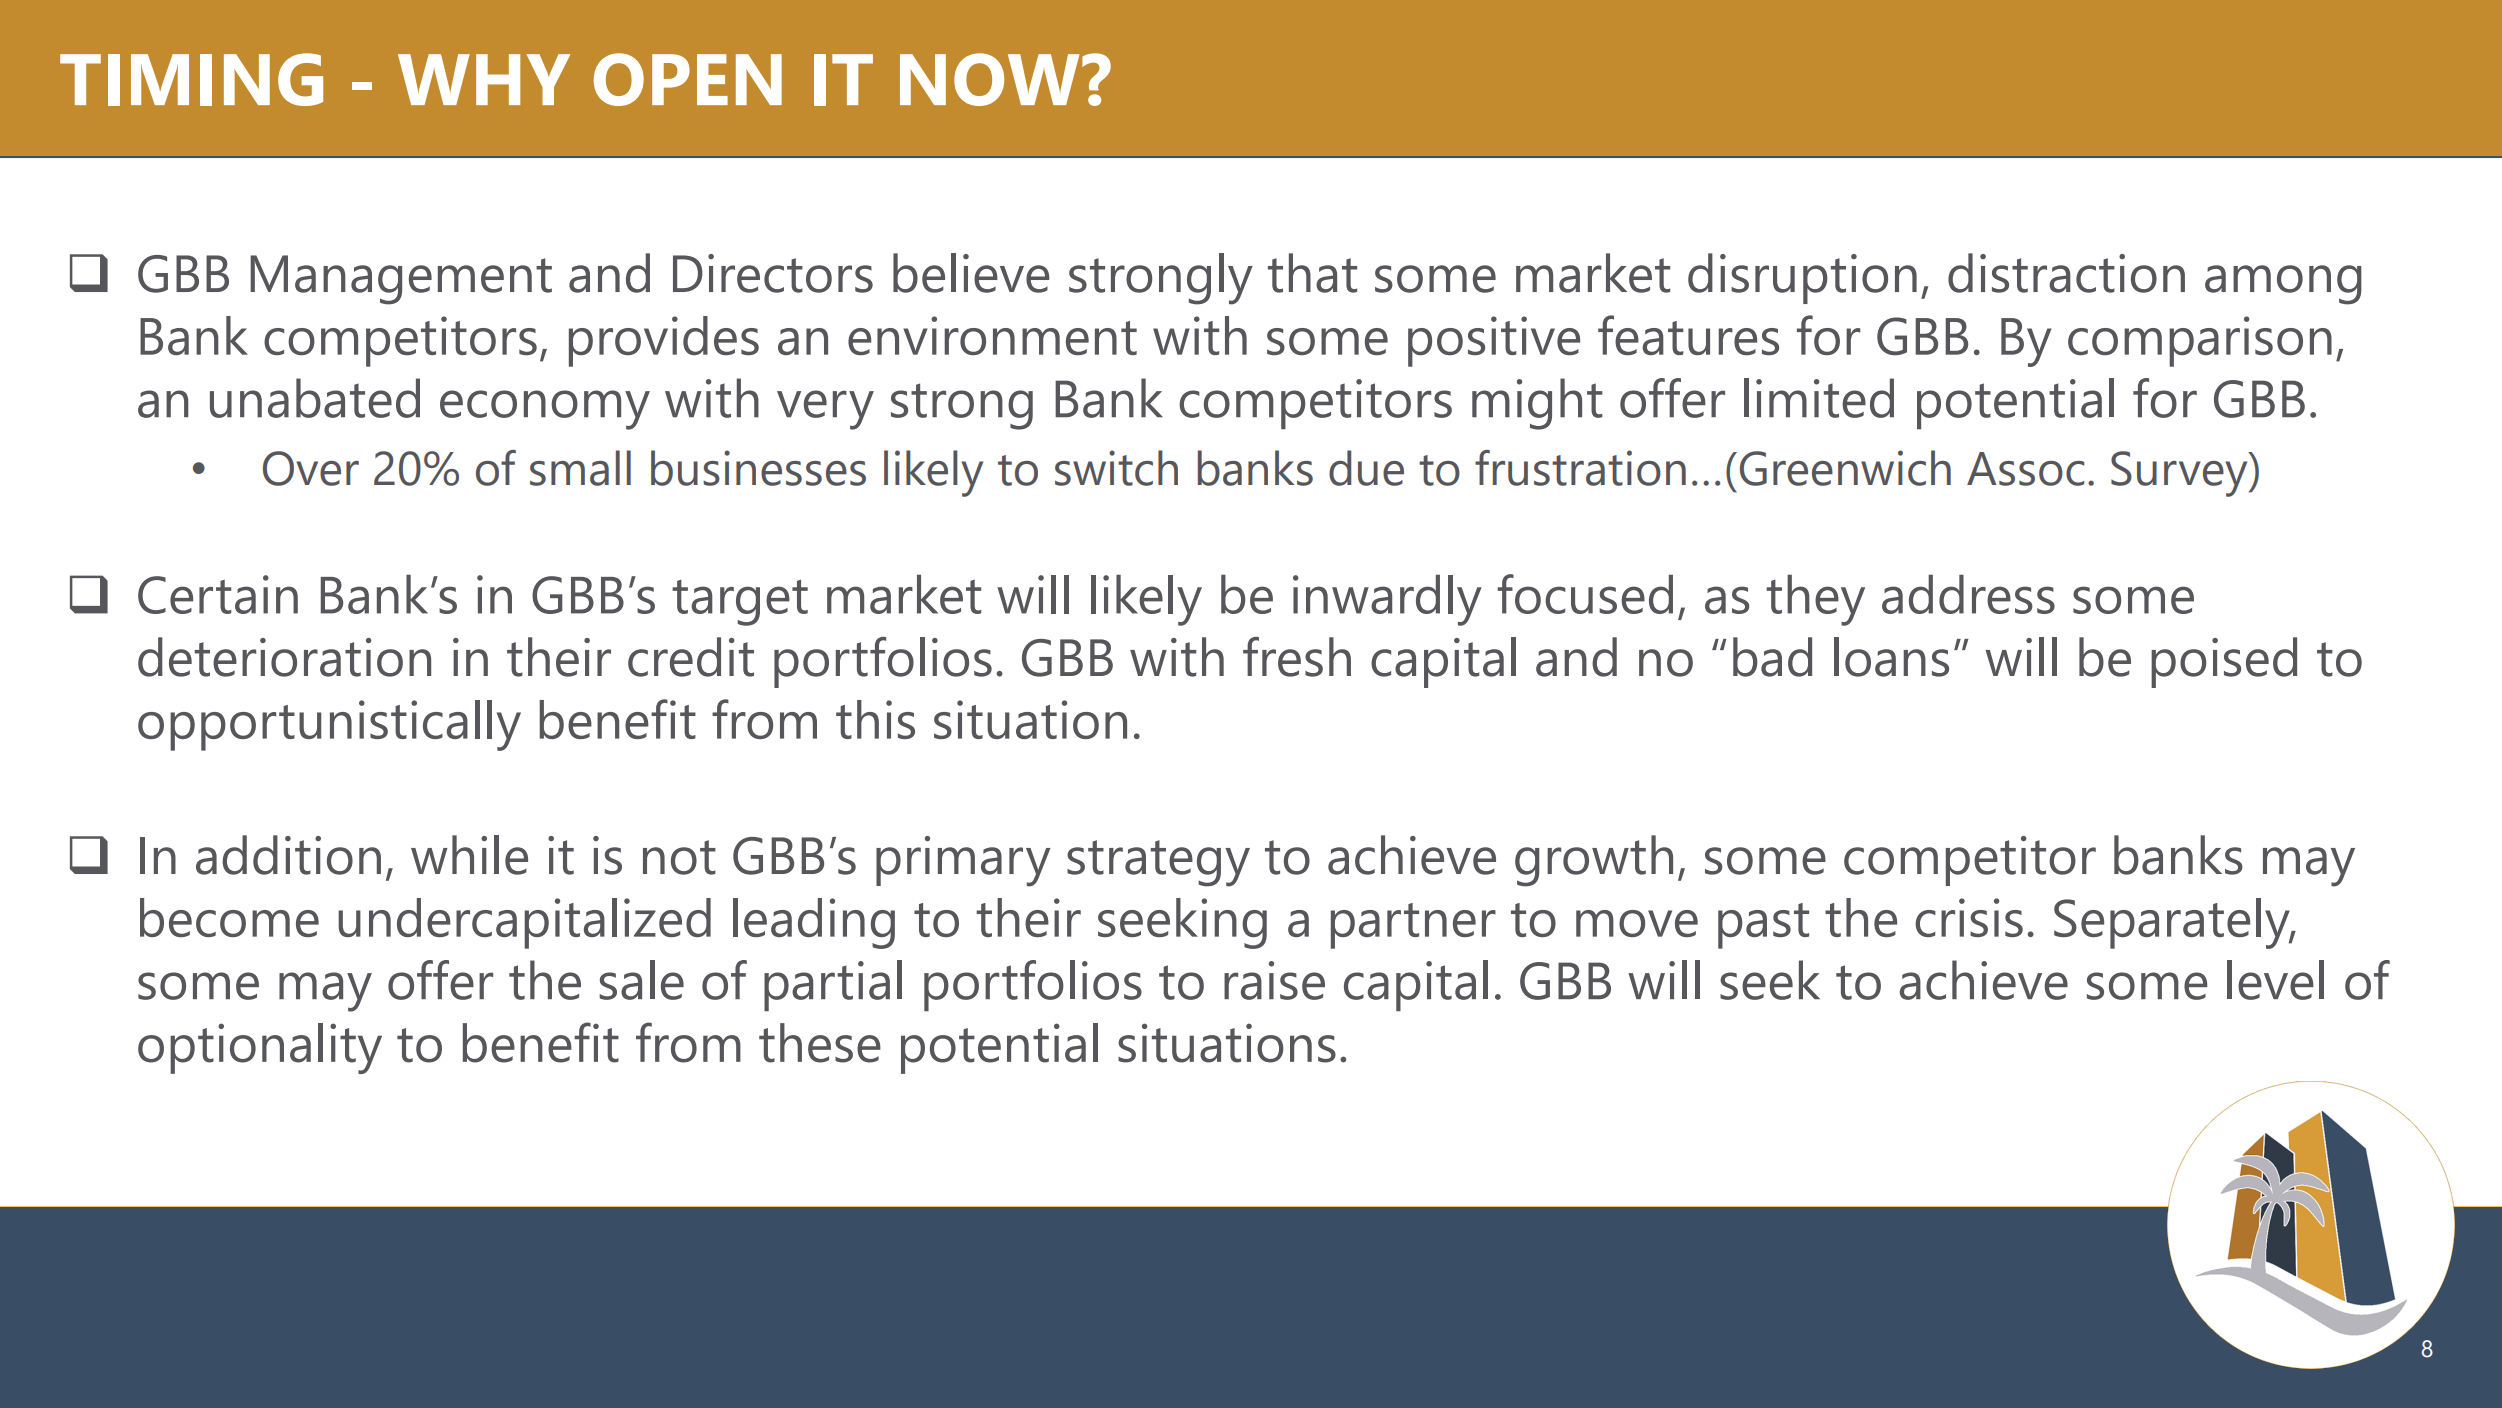 The image size is (2502, 1408). I want to click on NOW, so click(990, 79).
